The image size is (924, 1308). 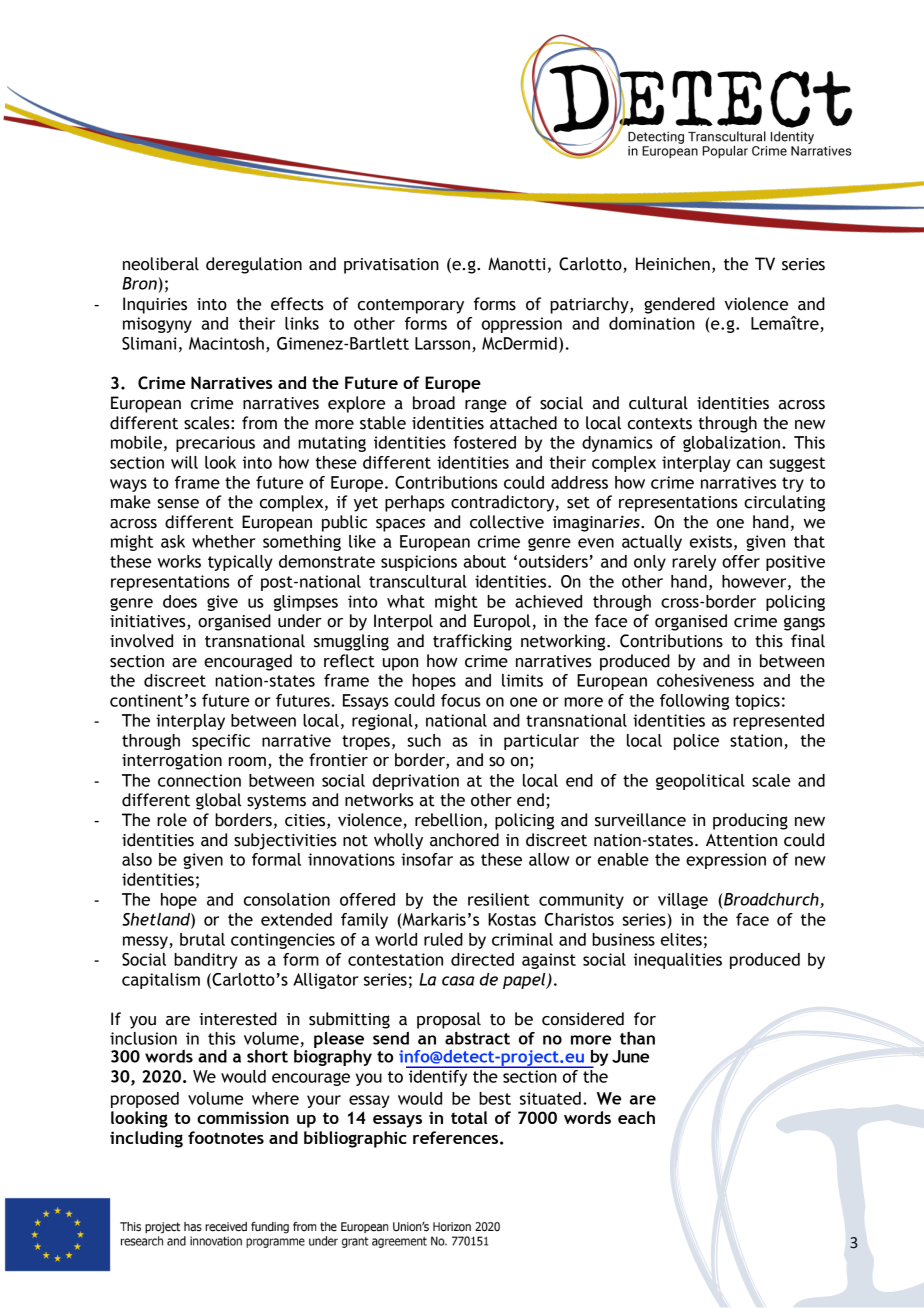 What do you see at coordinates (411, 306) in the image?
I see `contemporary` at bounding box center [411, 306].
